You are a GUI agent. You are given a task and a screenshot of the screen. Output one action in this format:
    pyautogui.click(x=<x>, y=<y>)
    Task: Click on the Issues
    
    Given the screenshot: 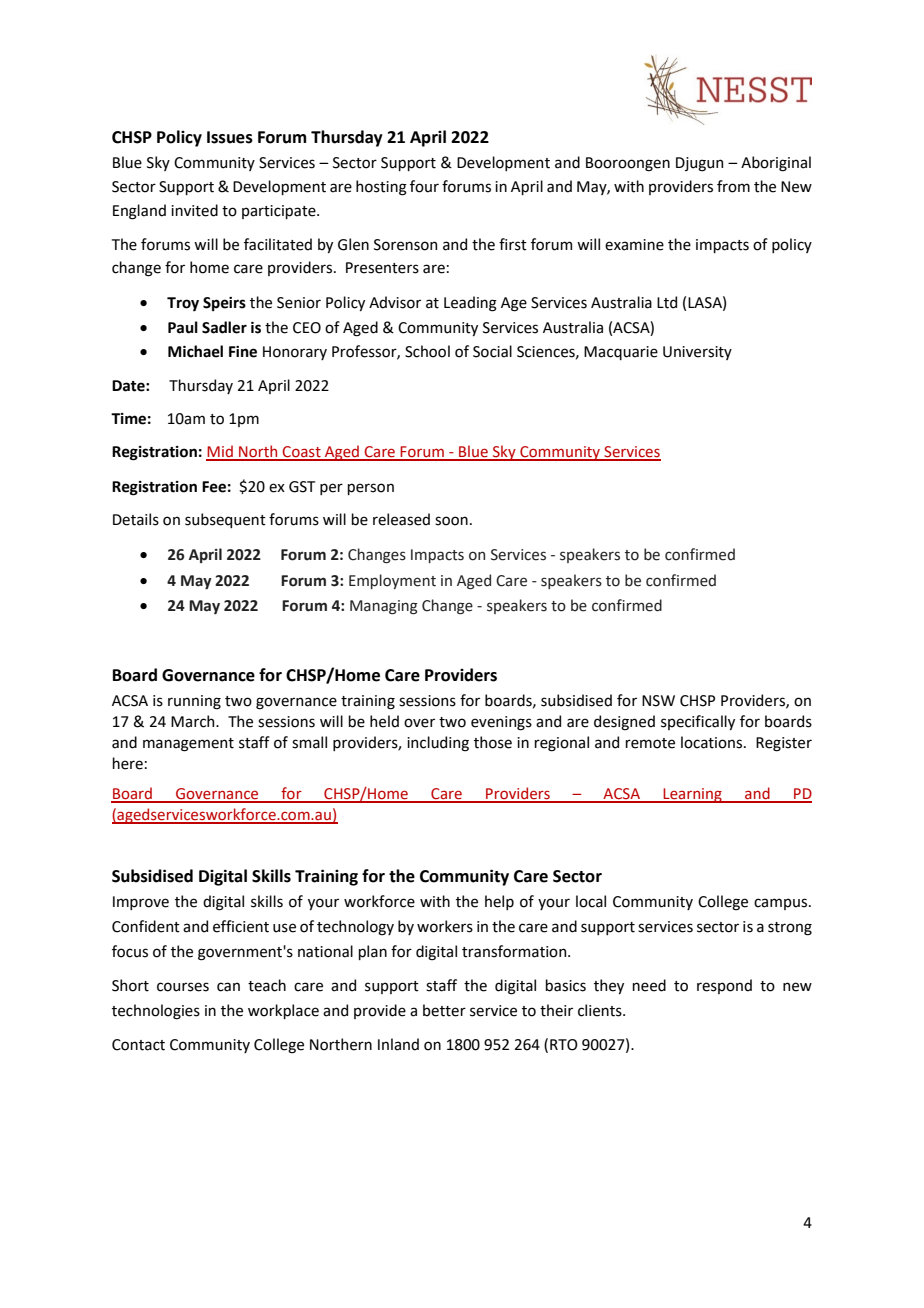 What is the action you would take?
    pyautogui.click(x=230, y=137)
